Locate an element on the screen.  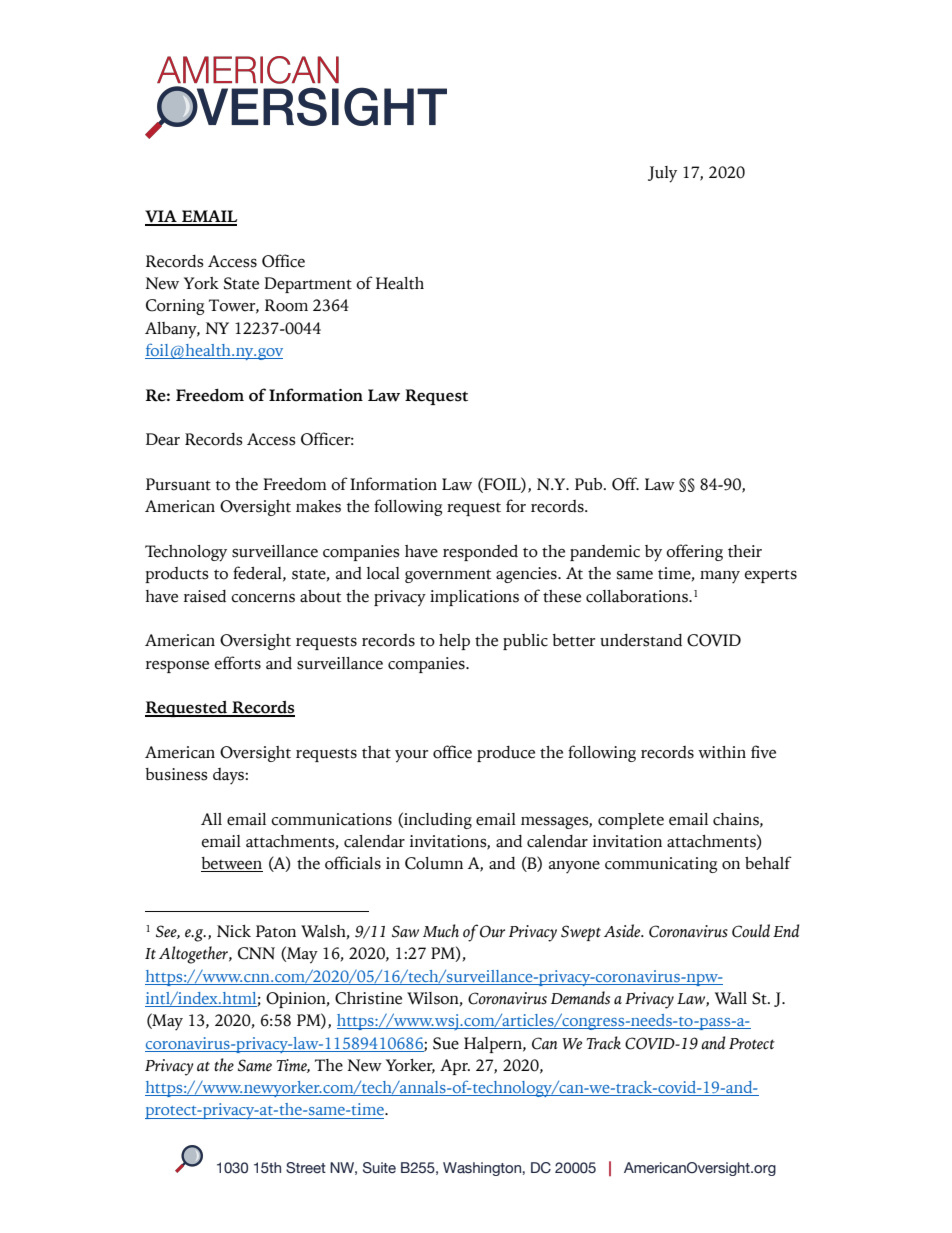
Wall is located at coordinates (731, 998).
